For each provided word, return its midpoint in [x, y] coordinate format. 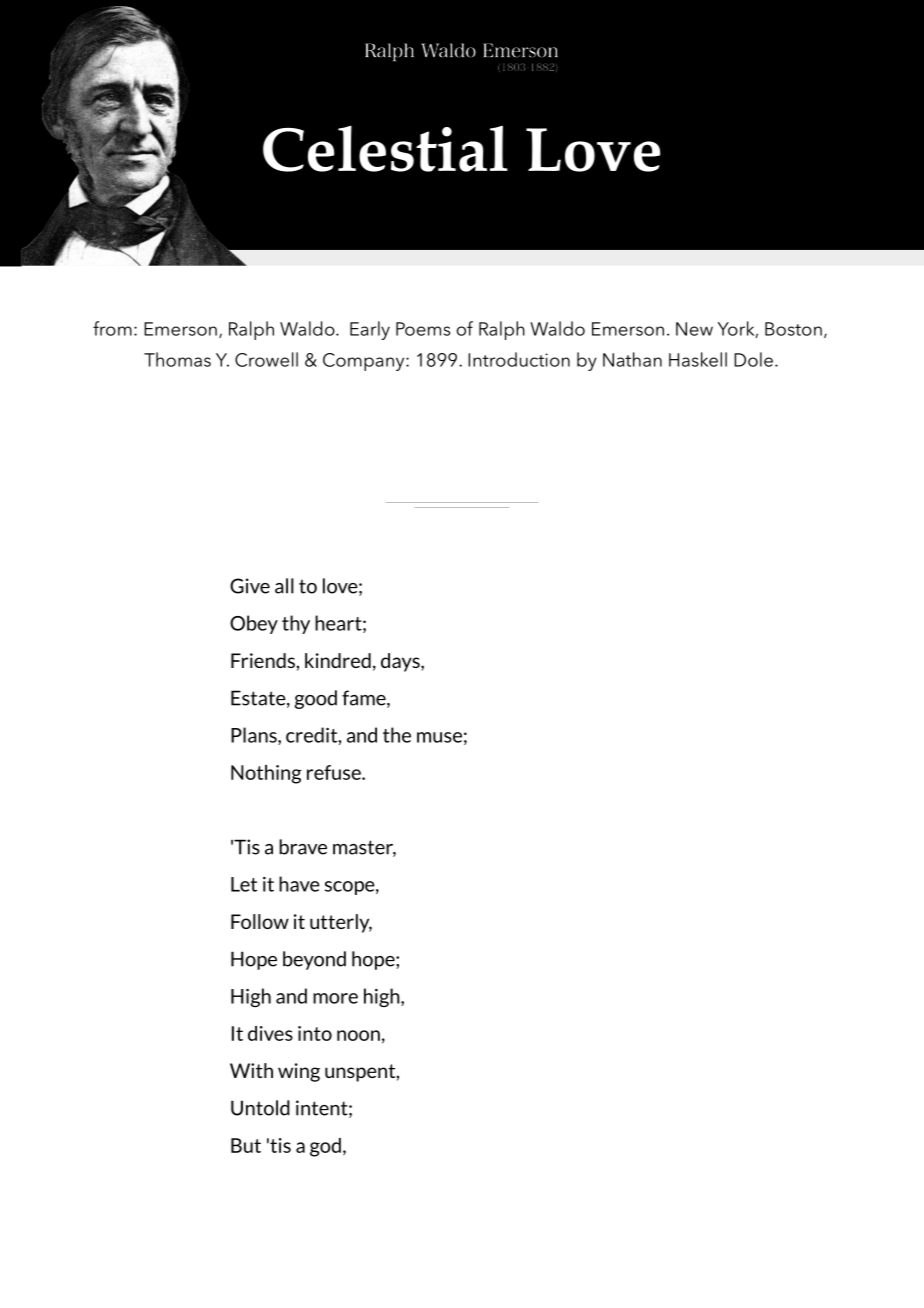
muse [439, 737]
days [401, 662]
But [246, 1145]
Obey [254, 624]
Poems [423, 329]
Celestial [385, 148]
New [694, 329]
